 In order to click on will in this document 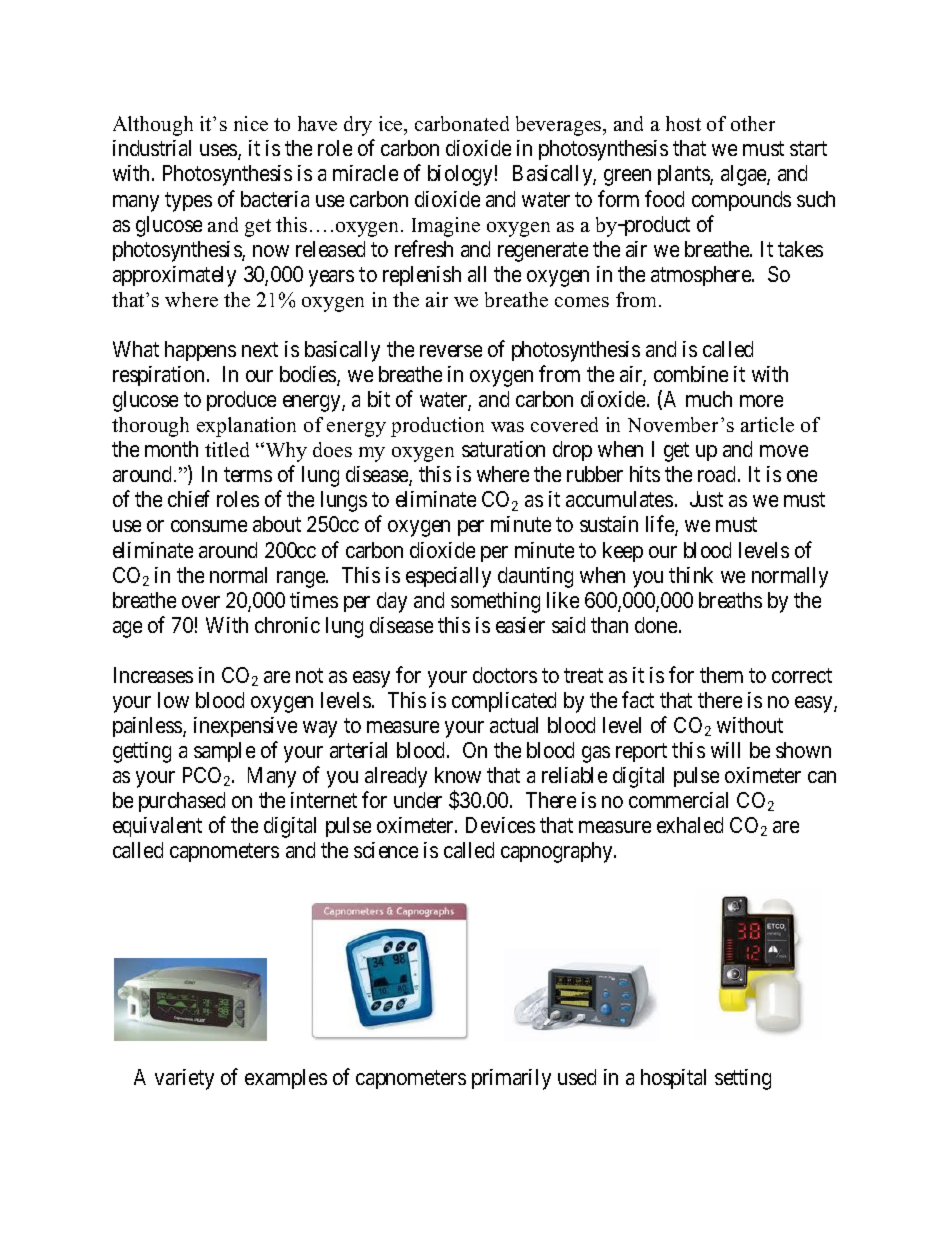, I will do `click(725, 750)`.
